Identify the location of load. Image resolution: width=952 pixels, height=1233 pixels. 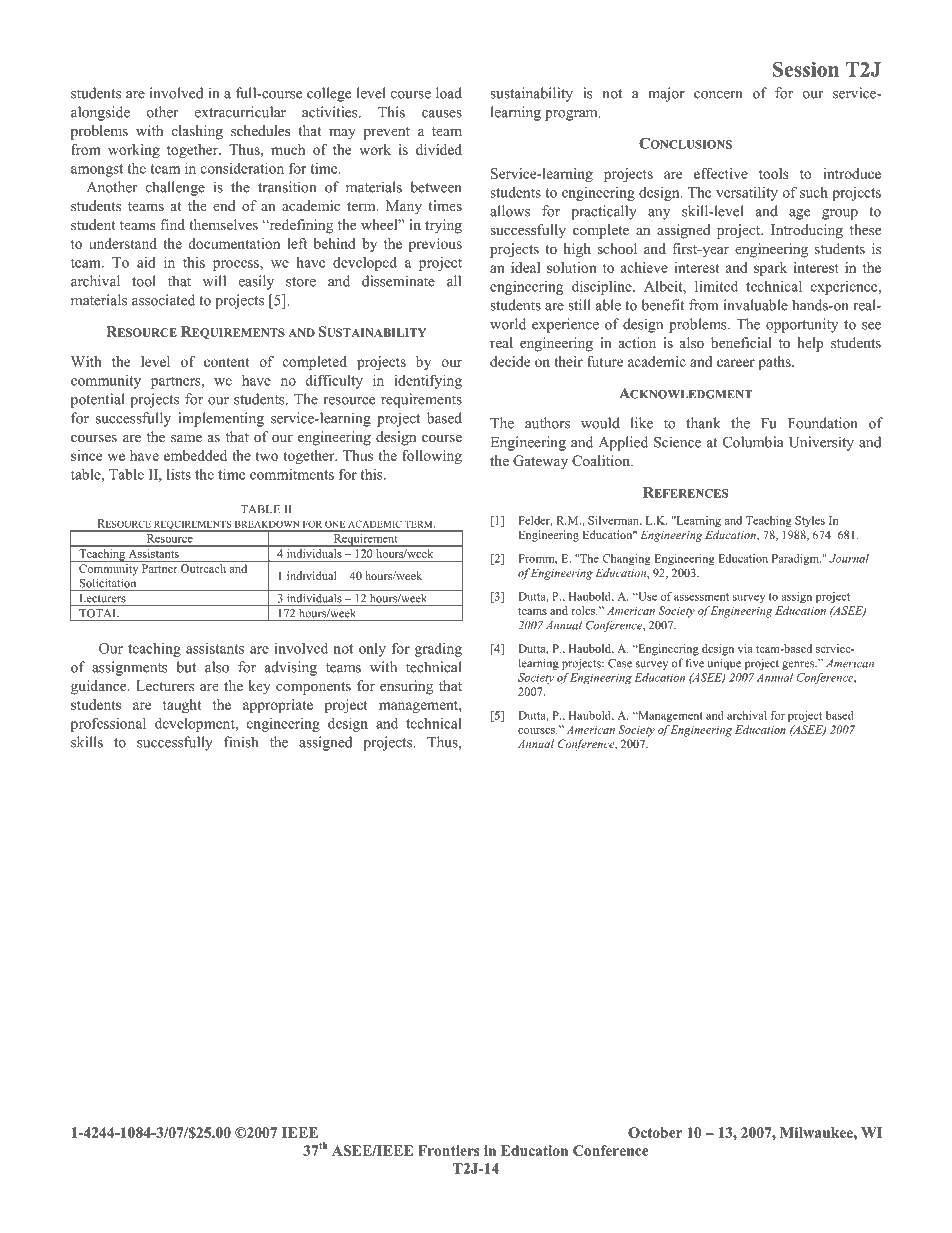
(449, 93).
